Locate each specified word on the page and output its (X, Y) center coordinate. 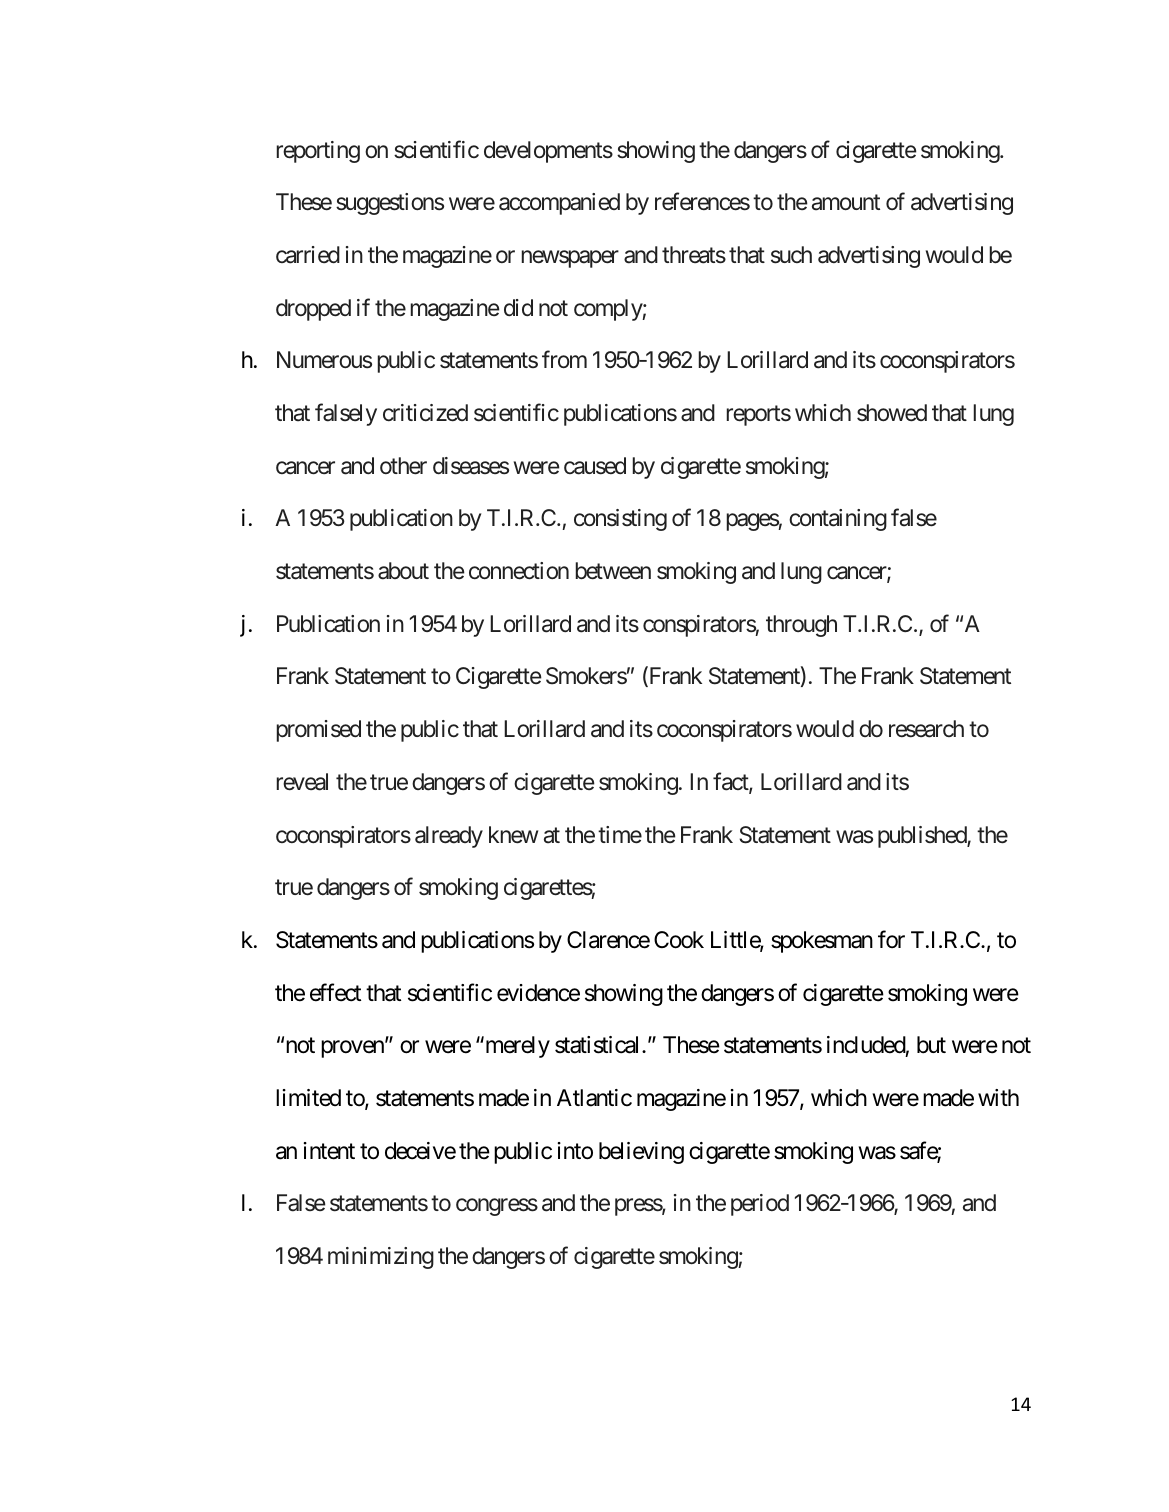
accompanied (559, 204)
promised (319, 731)
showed (892, 413)
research (926, 729)
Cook (679, 940)
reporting (318, 152)
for (891, 939)
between (613, 571)
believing (641, 1153)
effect (335, 992)
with (998, 1097)
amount (846, 203)
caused (595, 466)
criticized (425, 413)
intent (329, 1151)
